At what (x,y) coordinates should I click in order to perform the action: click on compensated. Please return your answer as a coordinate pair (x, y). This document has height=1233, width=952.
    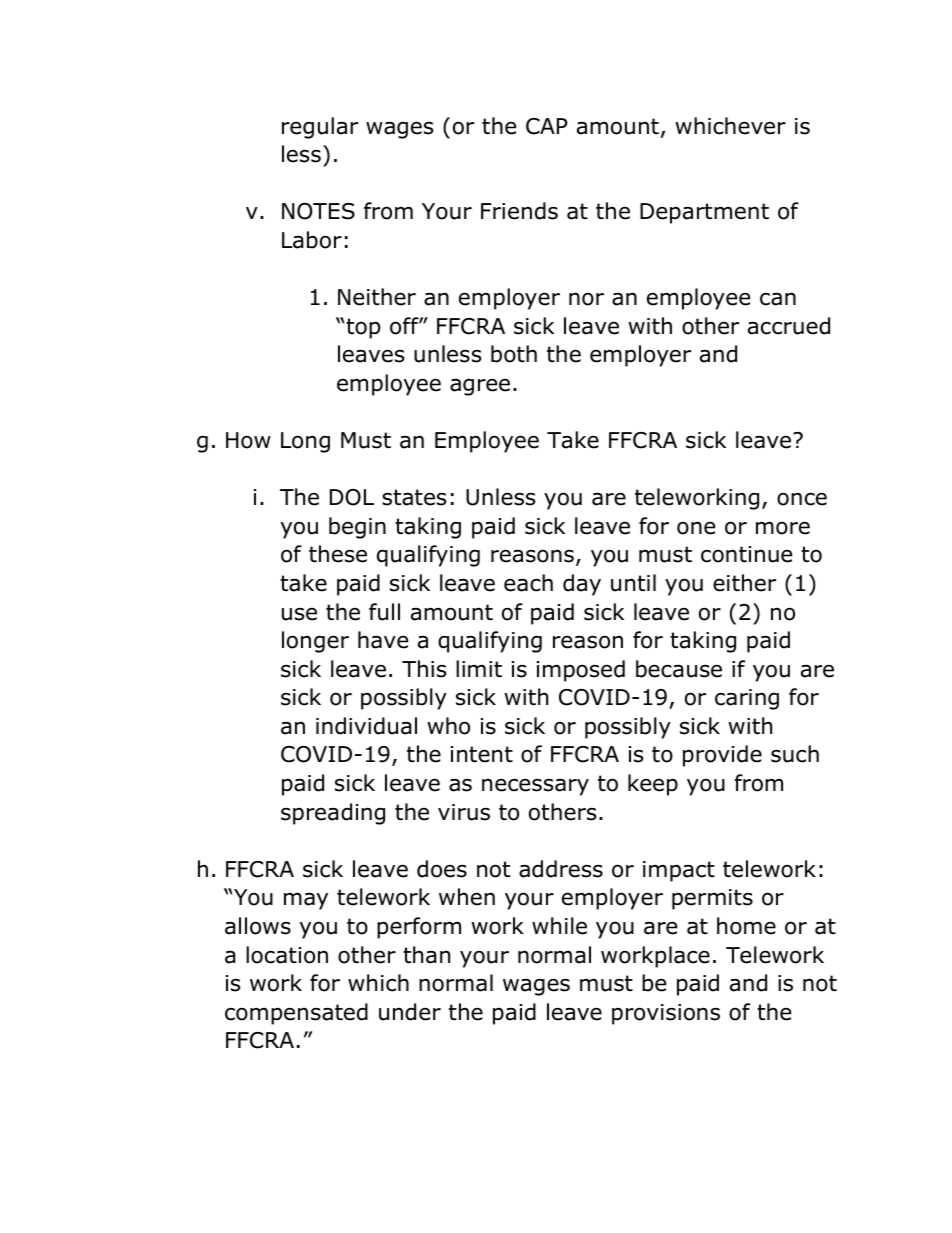
    Looking at the image, I should click on (296, 1014).
